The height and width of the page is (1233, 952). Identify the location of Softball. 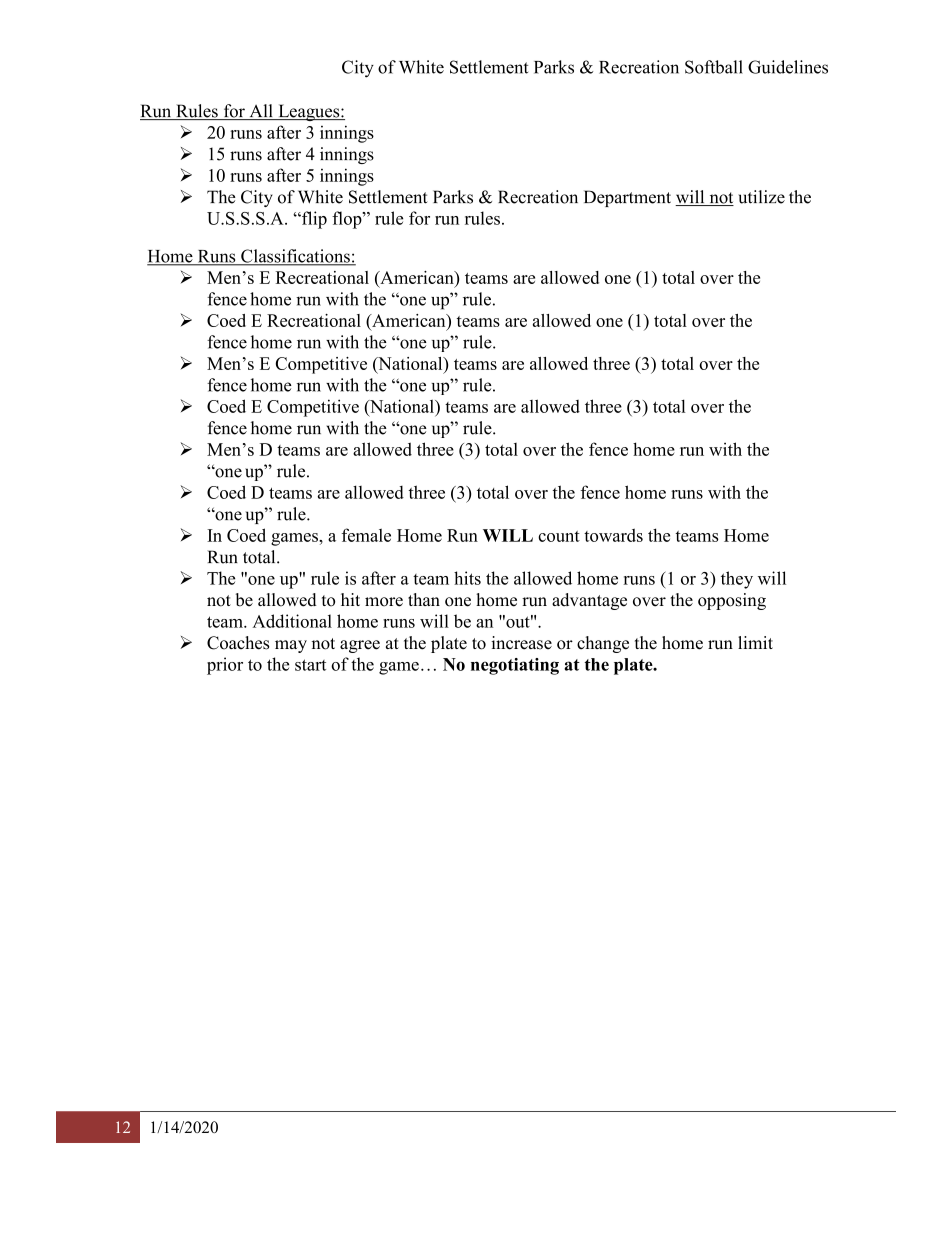
(714, 67).
